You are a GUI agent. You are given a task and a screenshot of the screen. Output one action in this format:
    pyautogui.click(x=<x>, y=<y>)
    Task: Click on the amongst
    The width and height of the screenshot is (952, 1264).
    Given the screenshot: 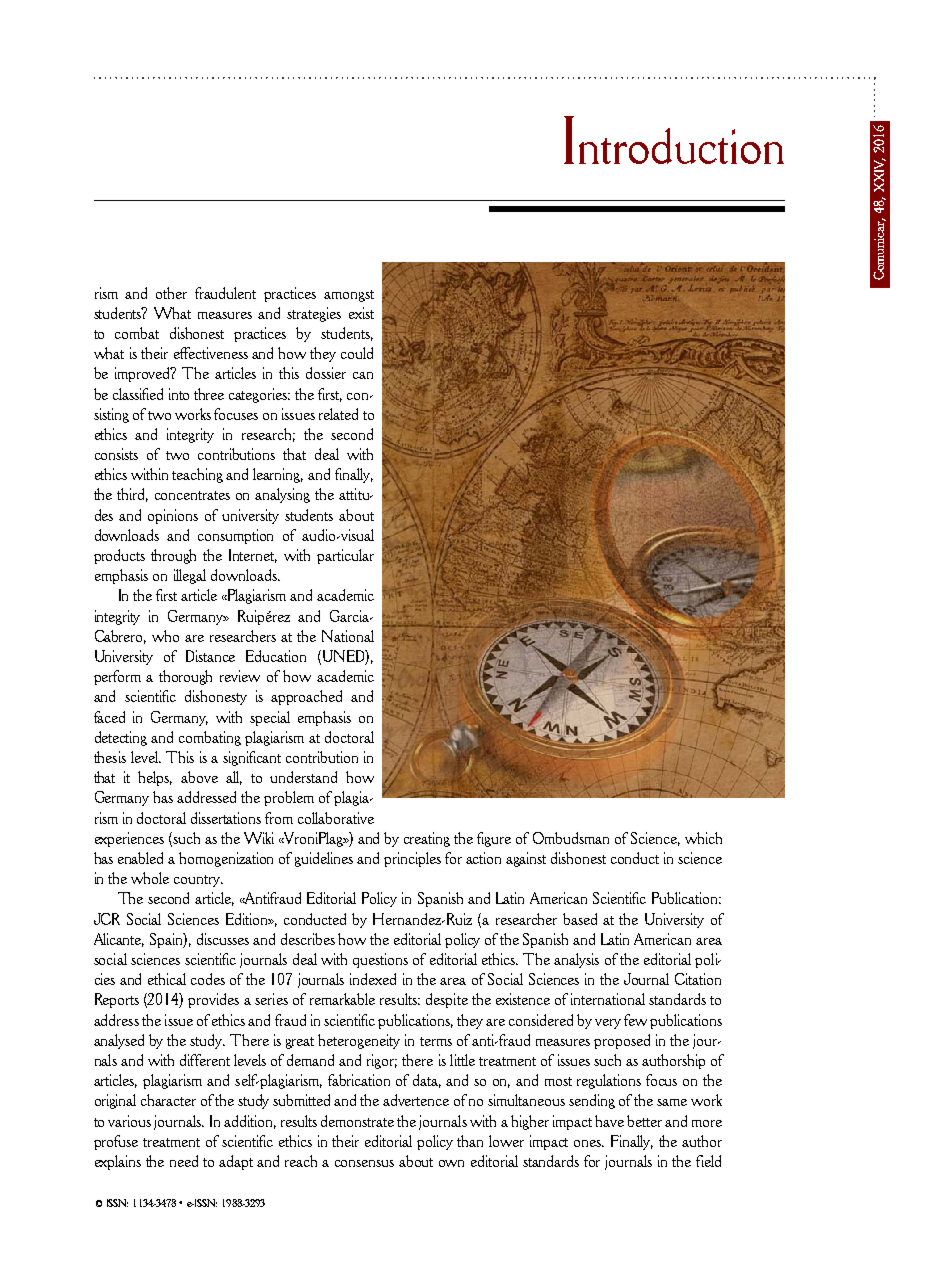 What is the action you would take?
    pyautogui.click(x=349, y=296)
